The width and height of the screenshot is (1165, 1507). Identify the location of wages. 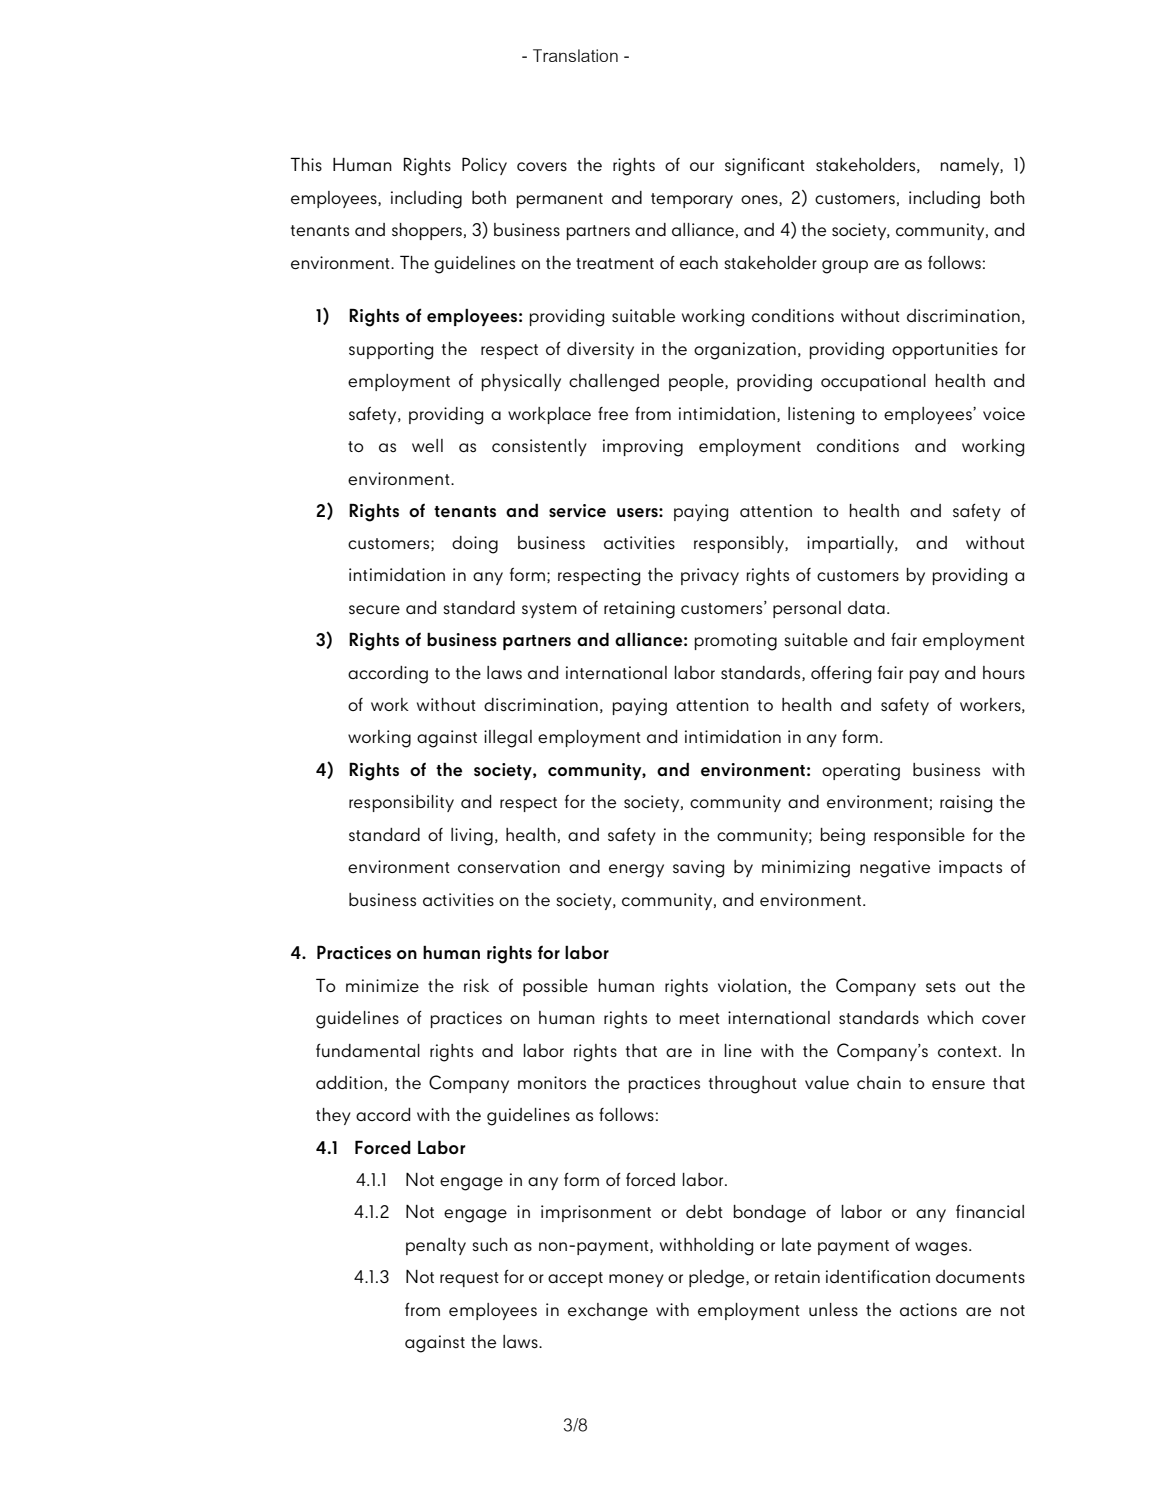
(942, 1249).
